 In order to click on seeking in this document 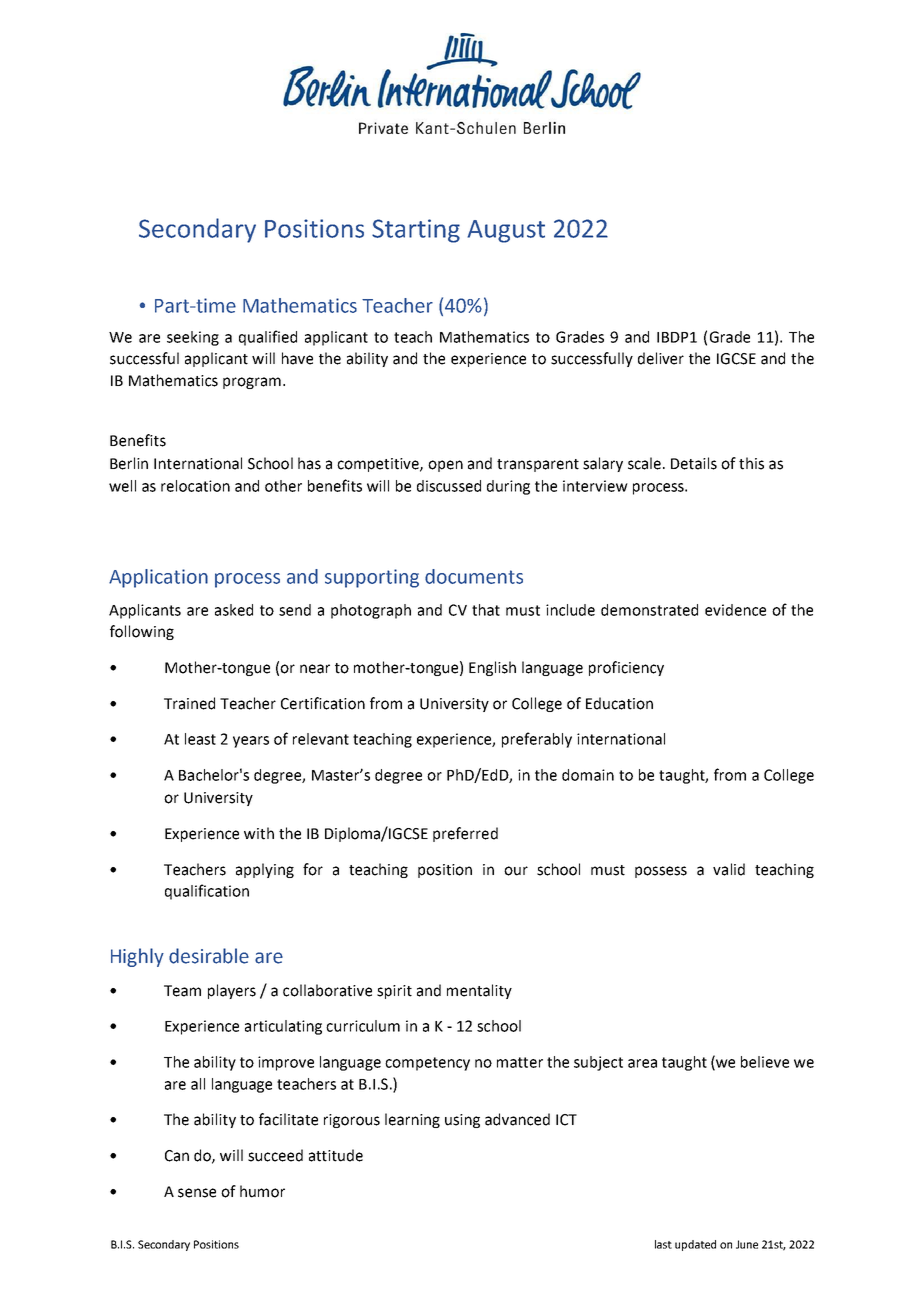, I will do `click(193, 338)`.
